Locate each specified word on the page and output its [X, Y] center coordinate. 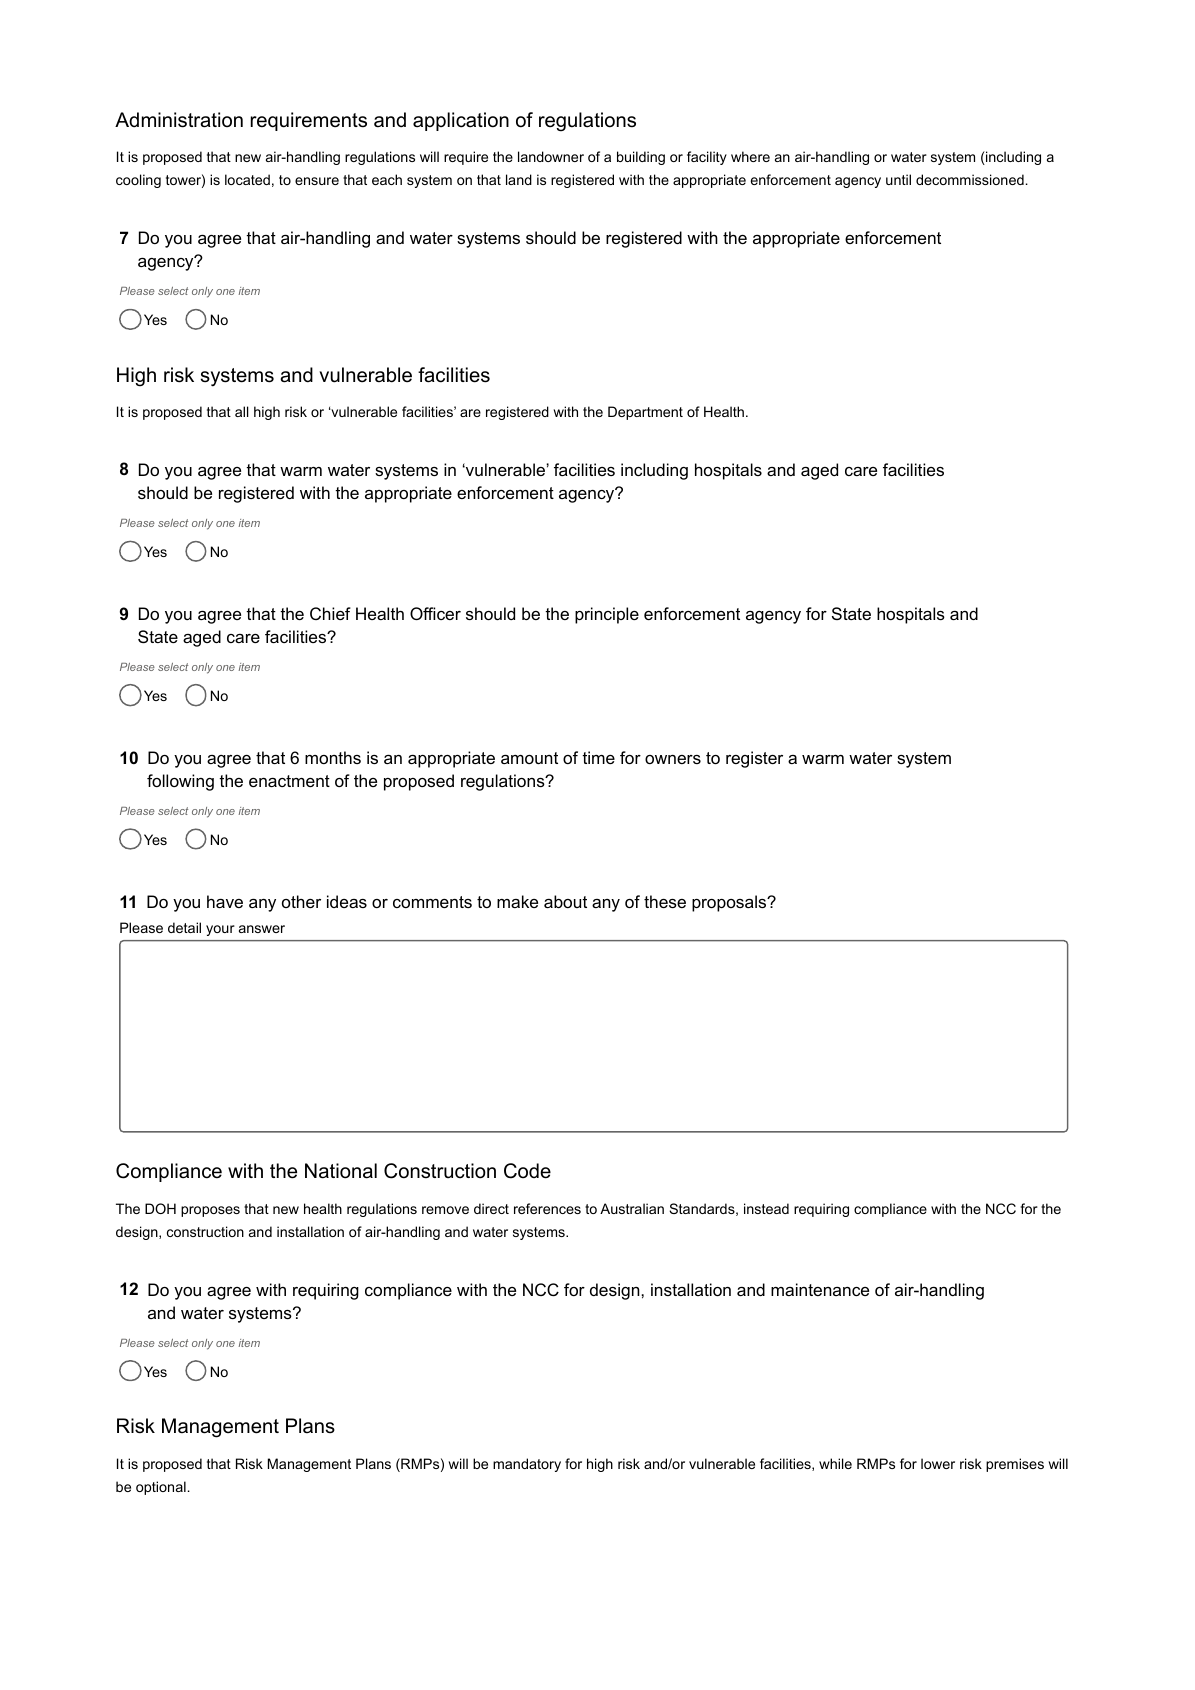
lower [938, 1463]
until [898, 179]
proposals [730, 903]
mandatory [527, 1465]
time [598, 757]
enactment [289, 781]
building [641, 158]
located [247, 179]
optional [161, 1488]
